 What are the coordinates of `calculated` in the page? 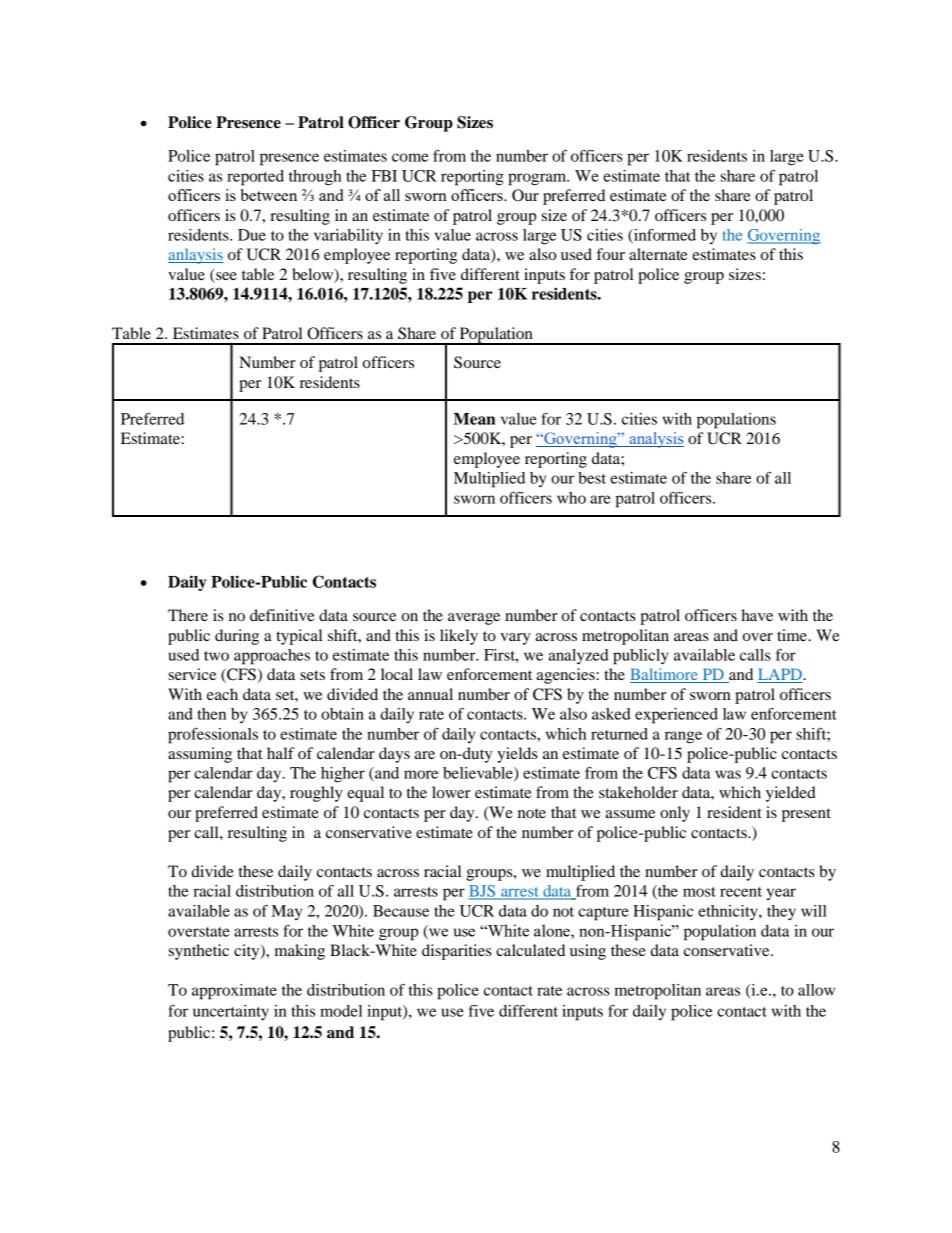 It's located at (530, 950).
